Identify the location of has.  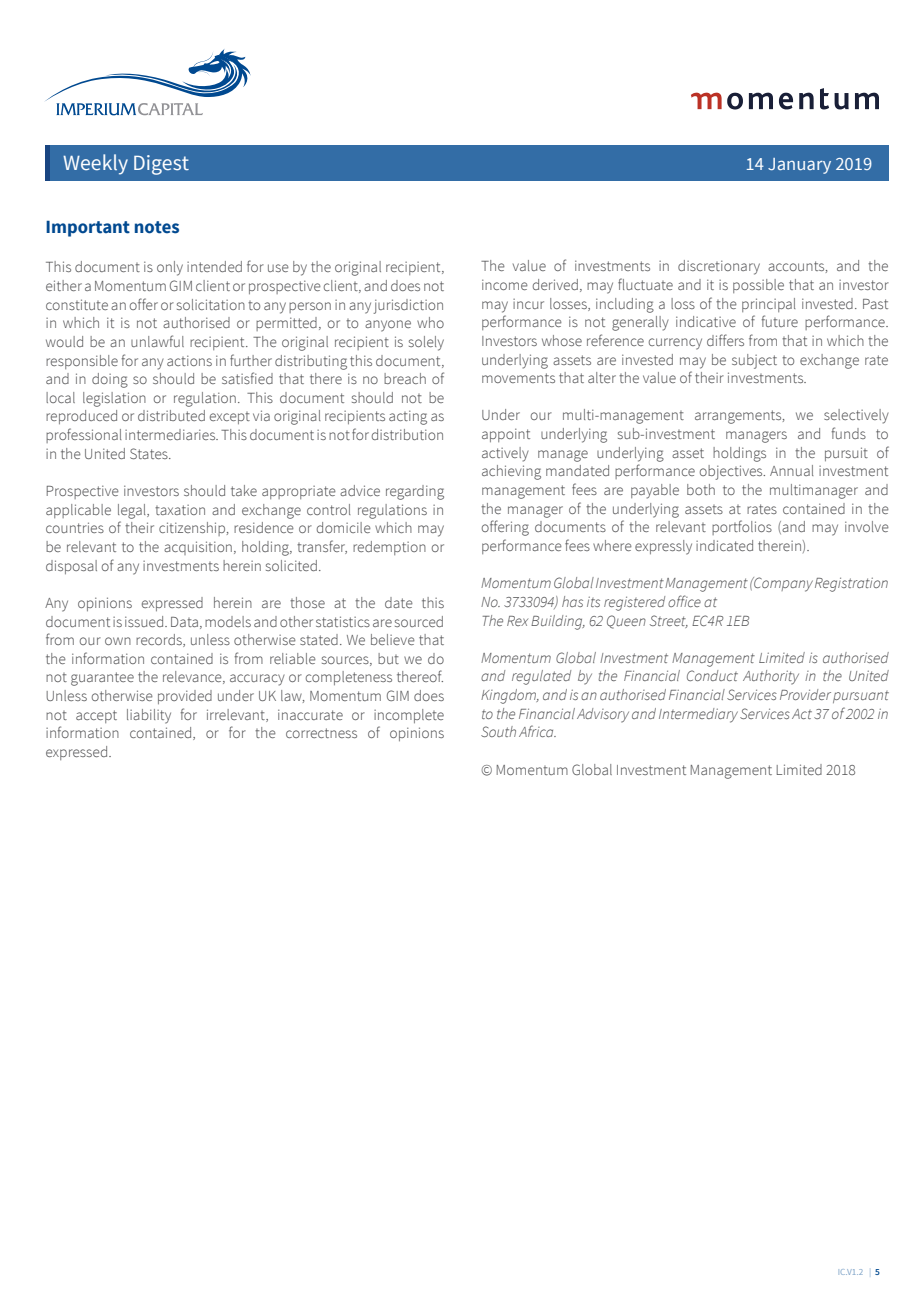
(572, 601).
